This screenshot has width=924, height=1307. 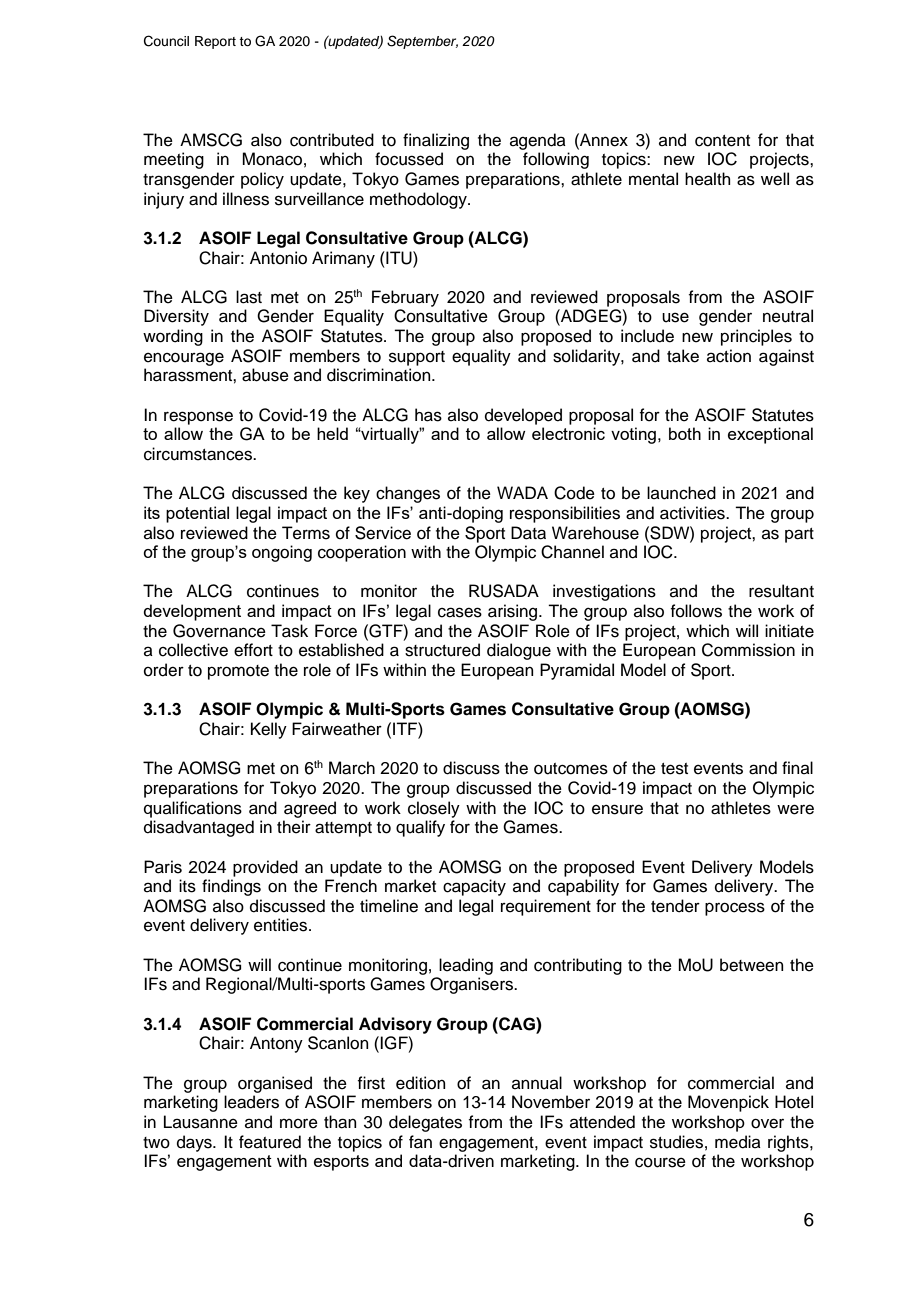 I want to click on media, so click(x=738, y=1142).
